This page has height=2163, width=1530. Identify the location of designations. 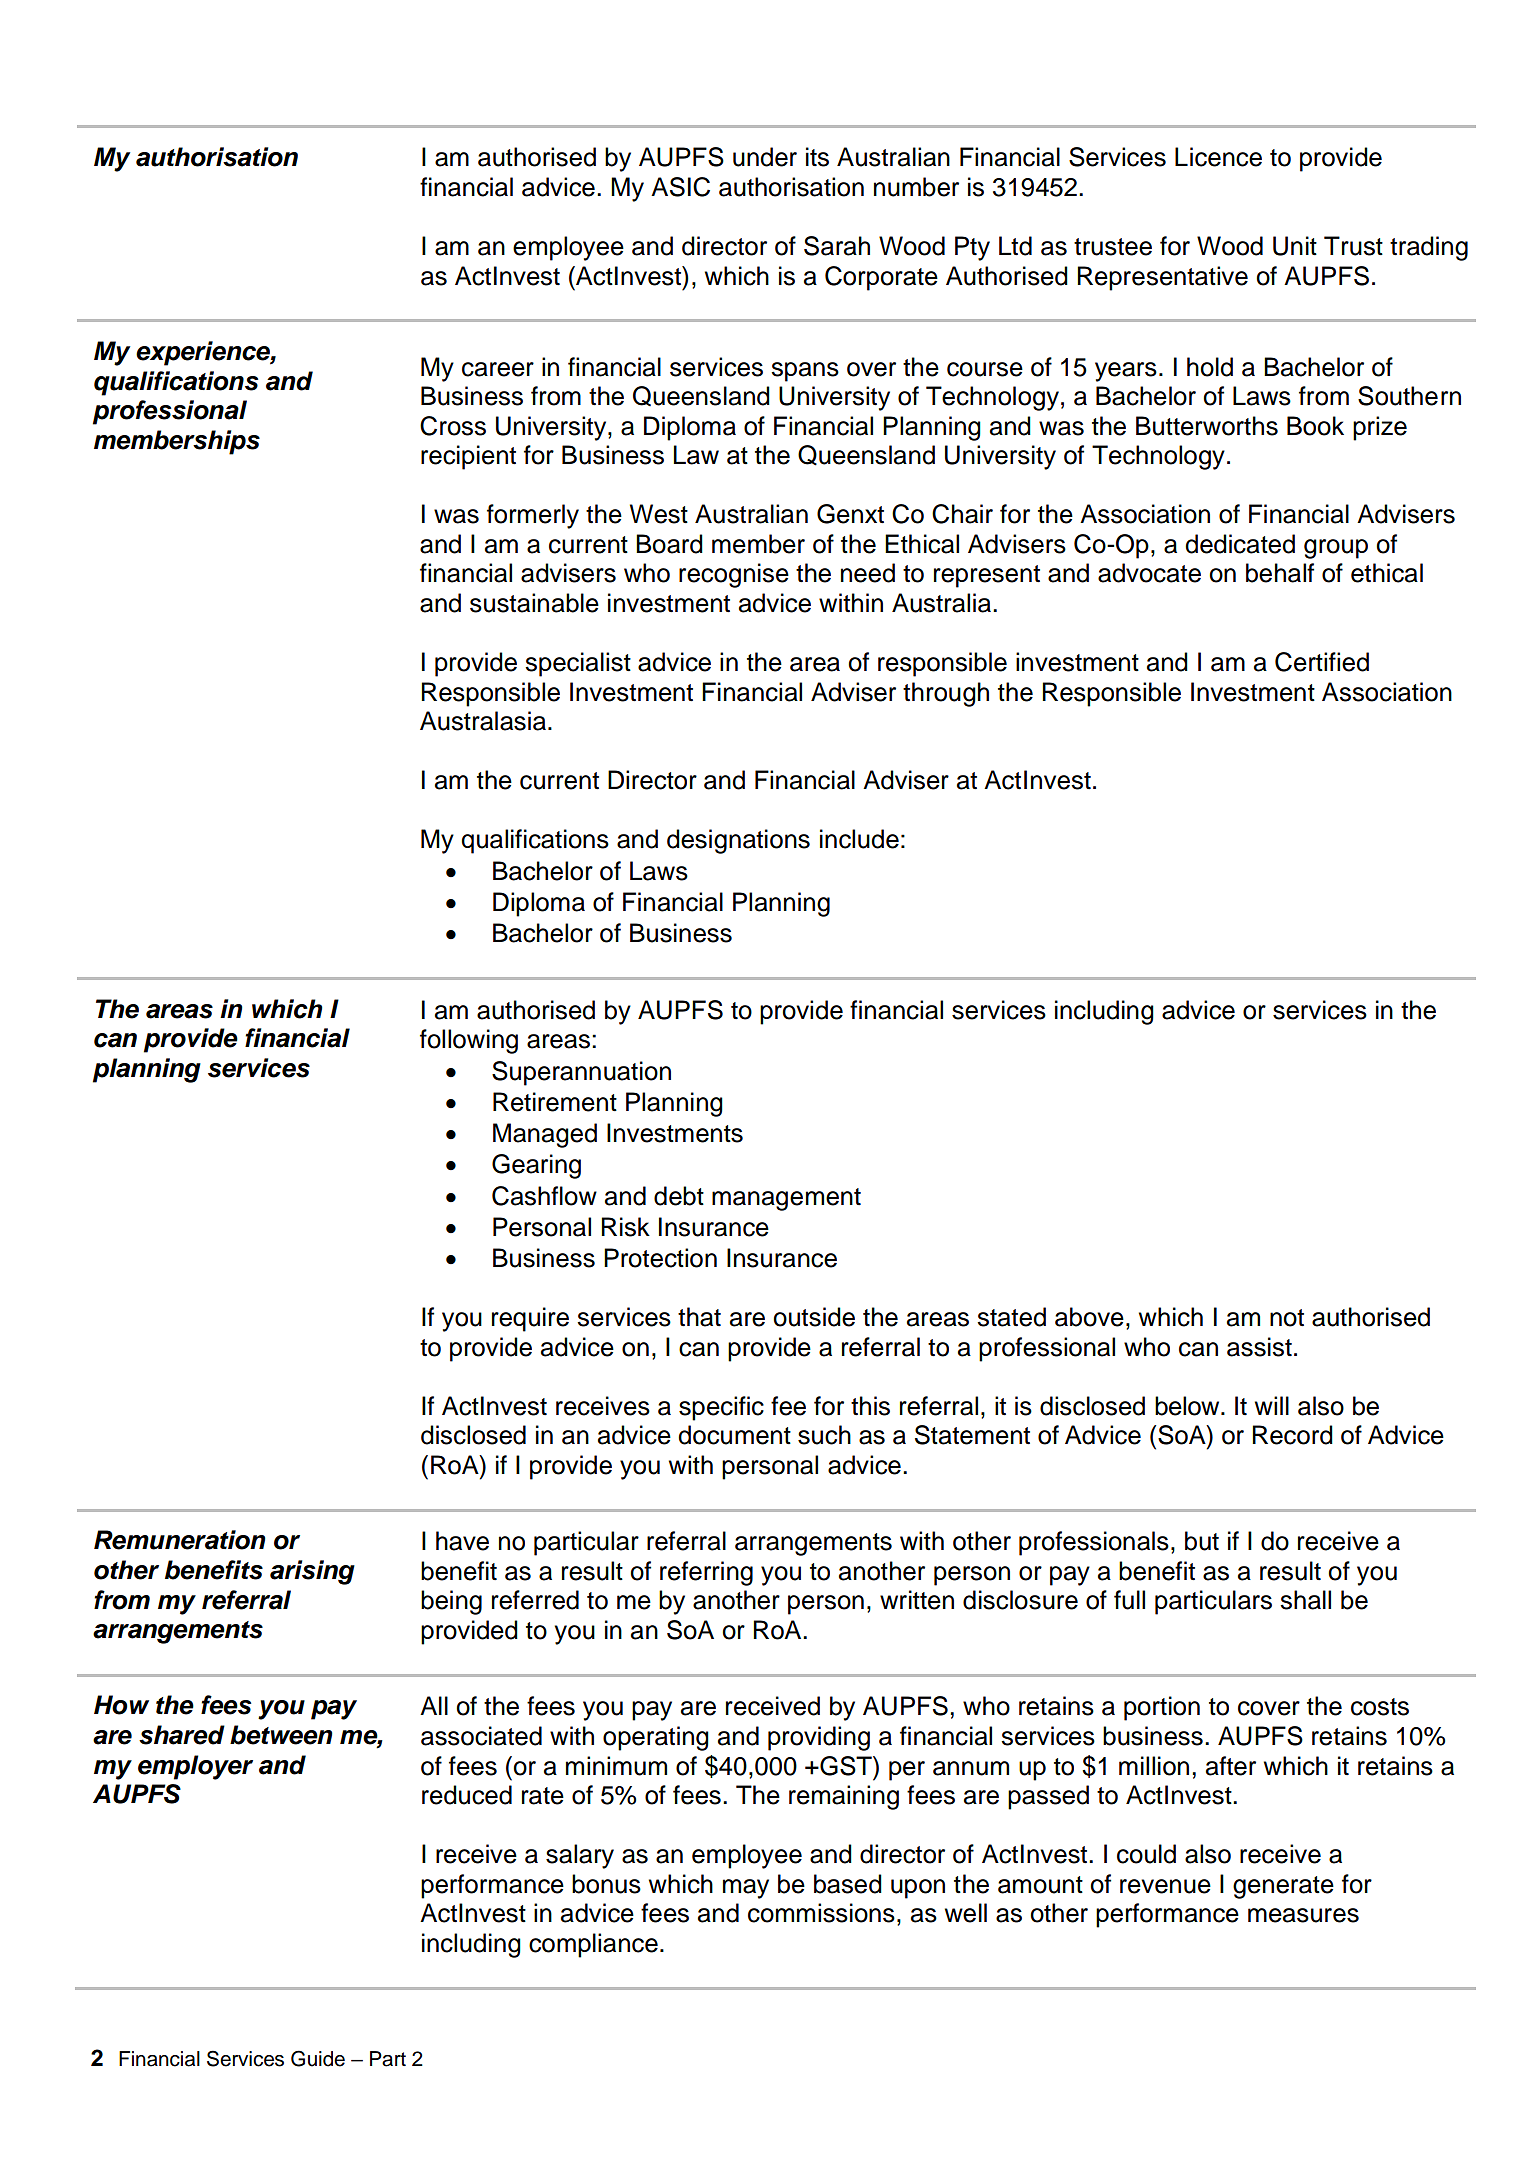
(738, 841).
